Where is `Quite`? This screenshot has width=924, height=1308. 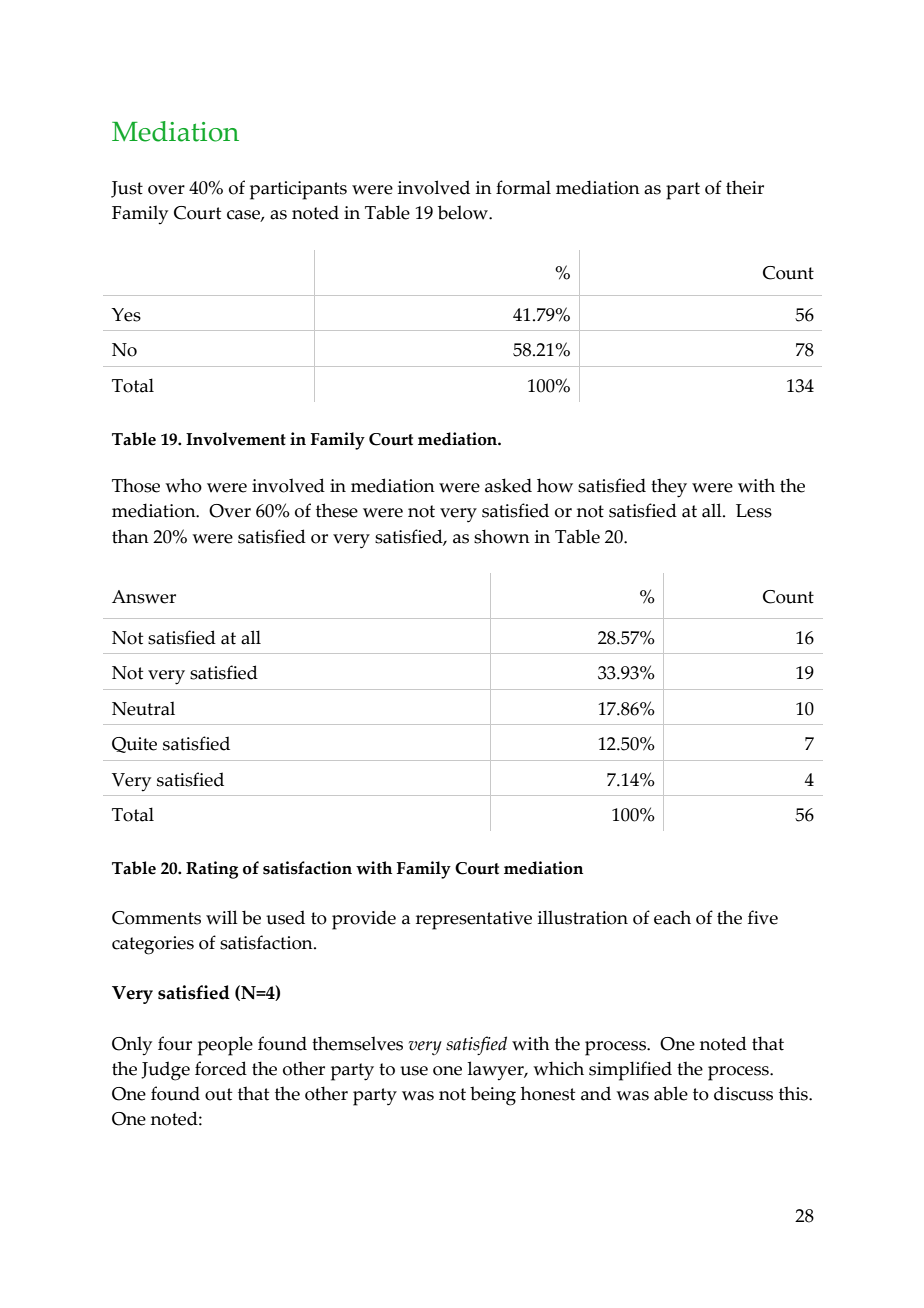 Quite is located at coordinates (134, 745).
